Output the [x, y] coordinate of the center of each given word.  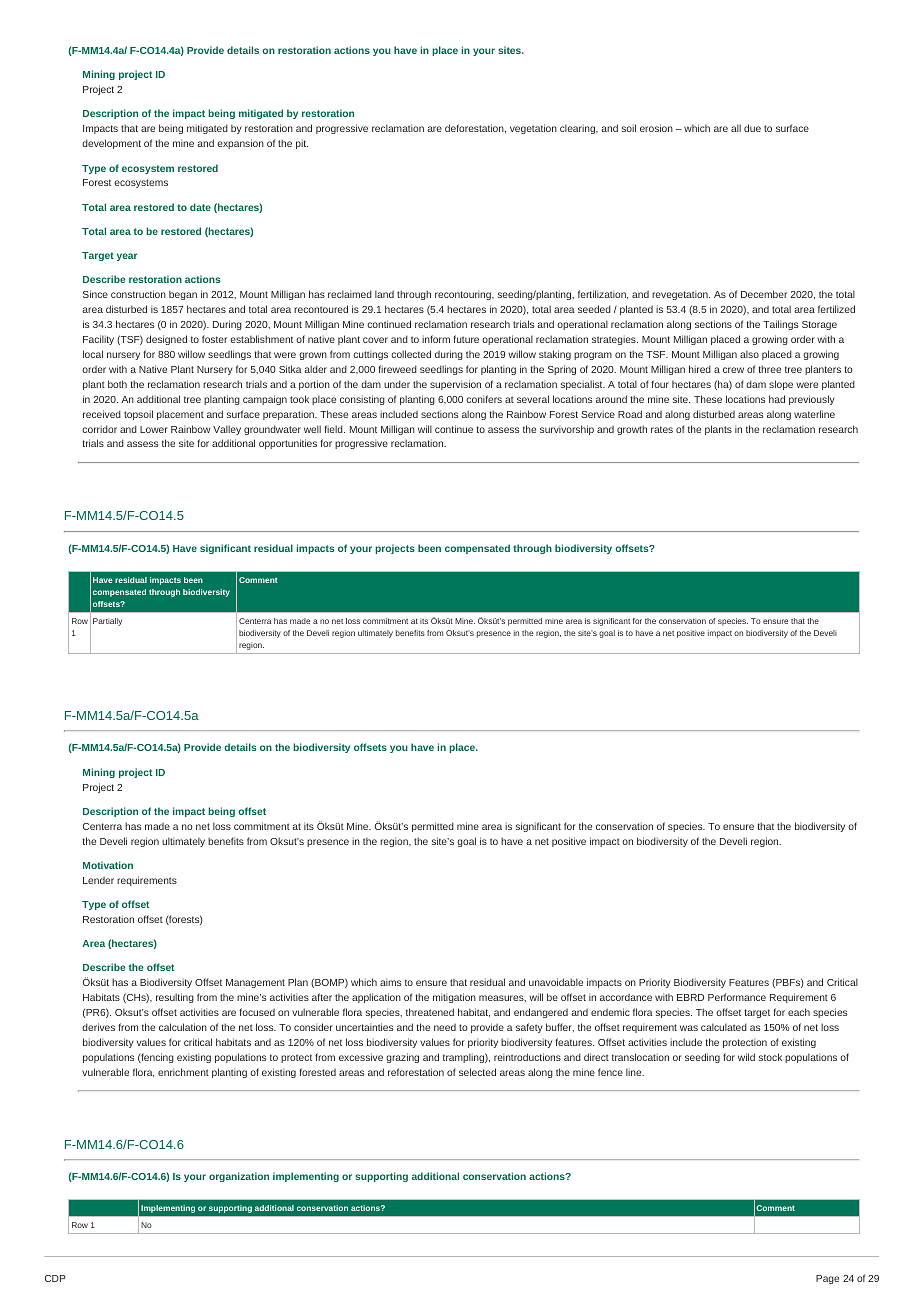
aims [390, 982]
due [752, 128]
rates [662, 429]
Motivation [108, 865]
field [334, 429]
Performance [737, 997]
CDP [55, 1278]
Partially [107, 622]
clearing [579, 129]
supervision [455, 385]
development [111, 144]
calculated [724, 1027]
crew [733, 370]
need [445, 1027]
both [117, 384]
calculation [183, 1027]
